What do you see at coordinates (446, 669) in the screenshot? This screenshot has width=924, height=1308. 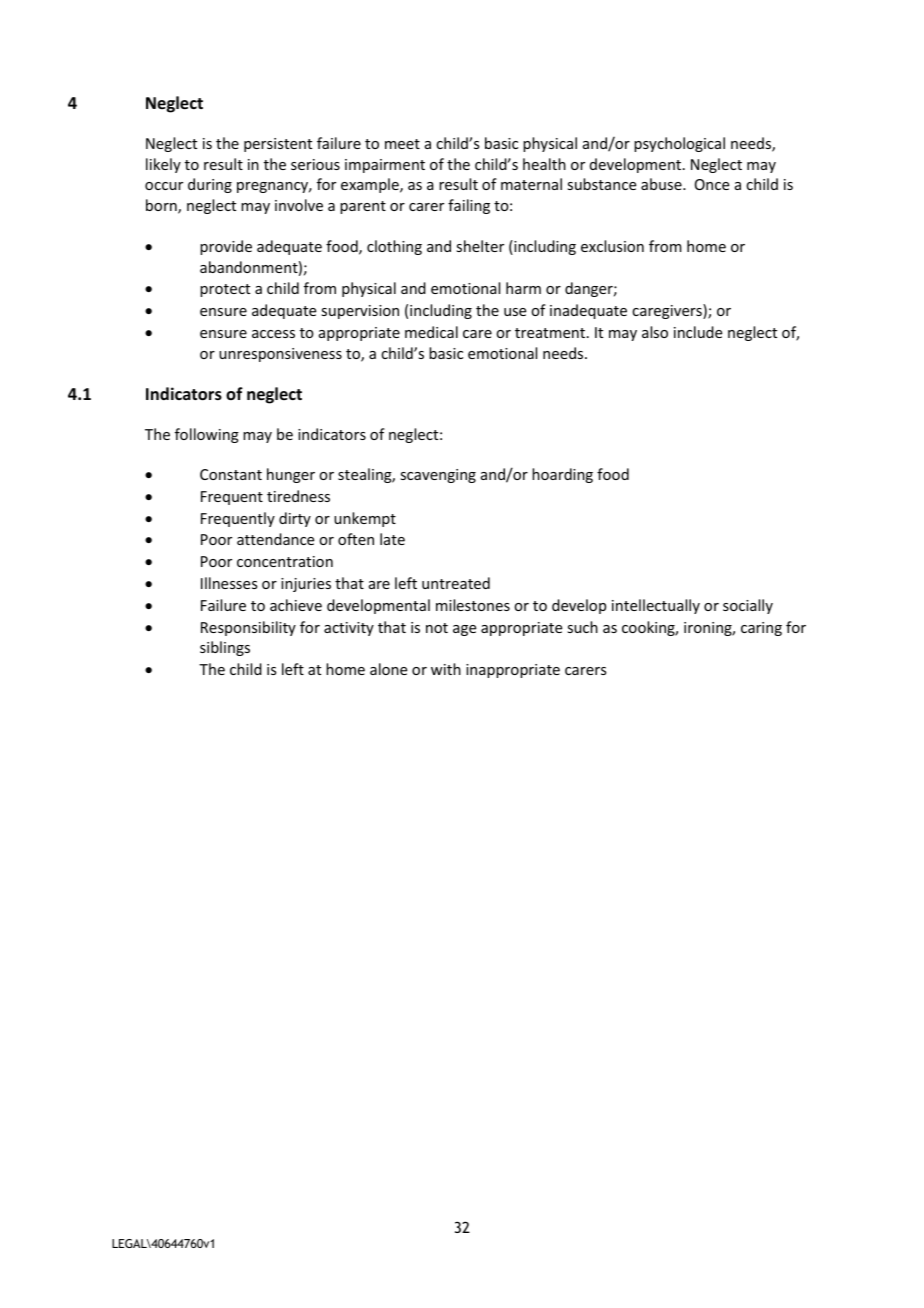 I see `with` at bounding box center [446, 669].
